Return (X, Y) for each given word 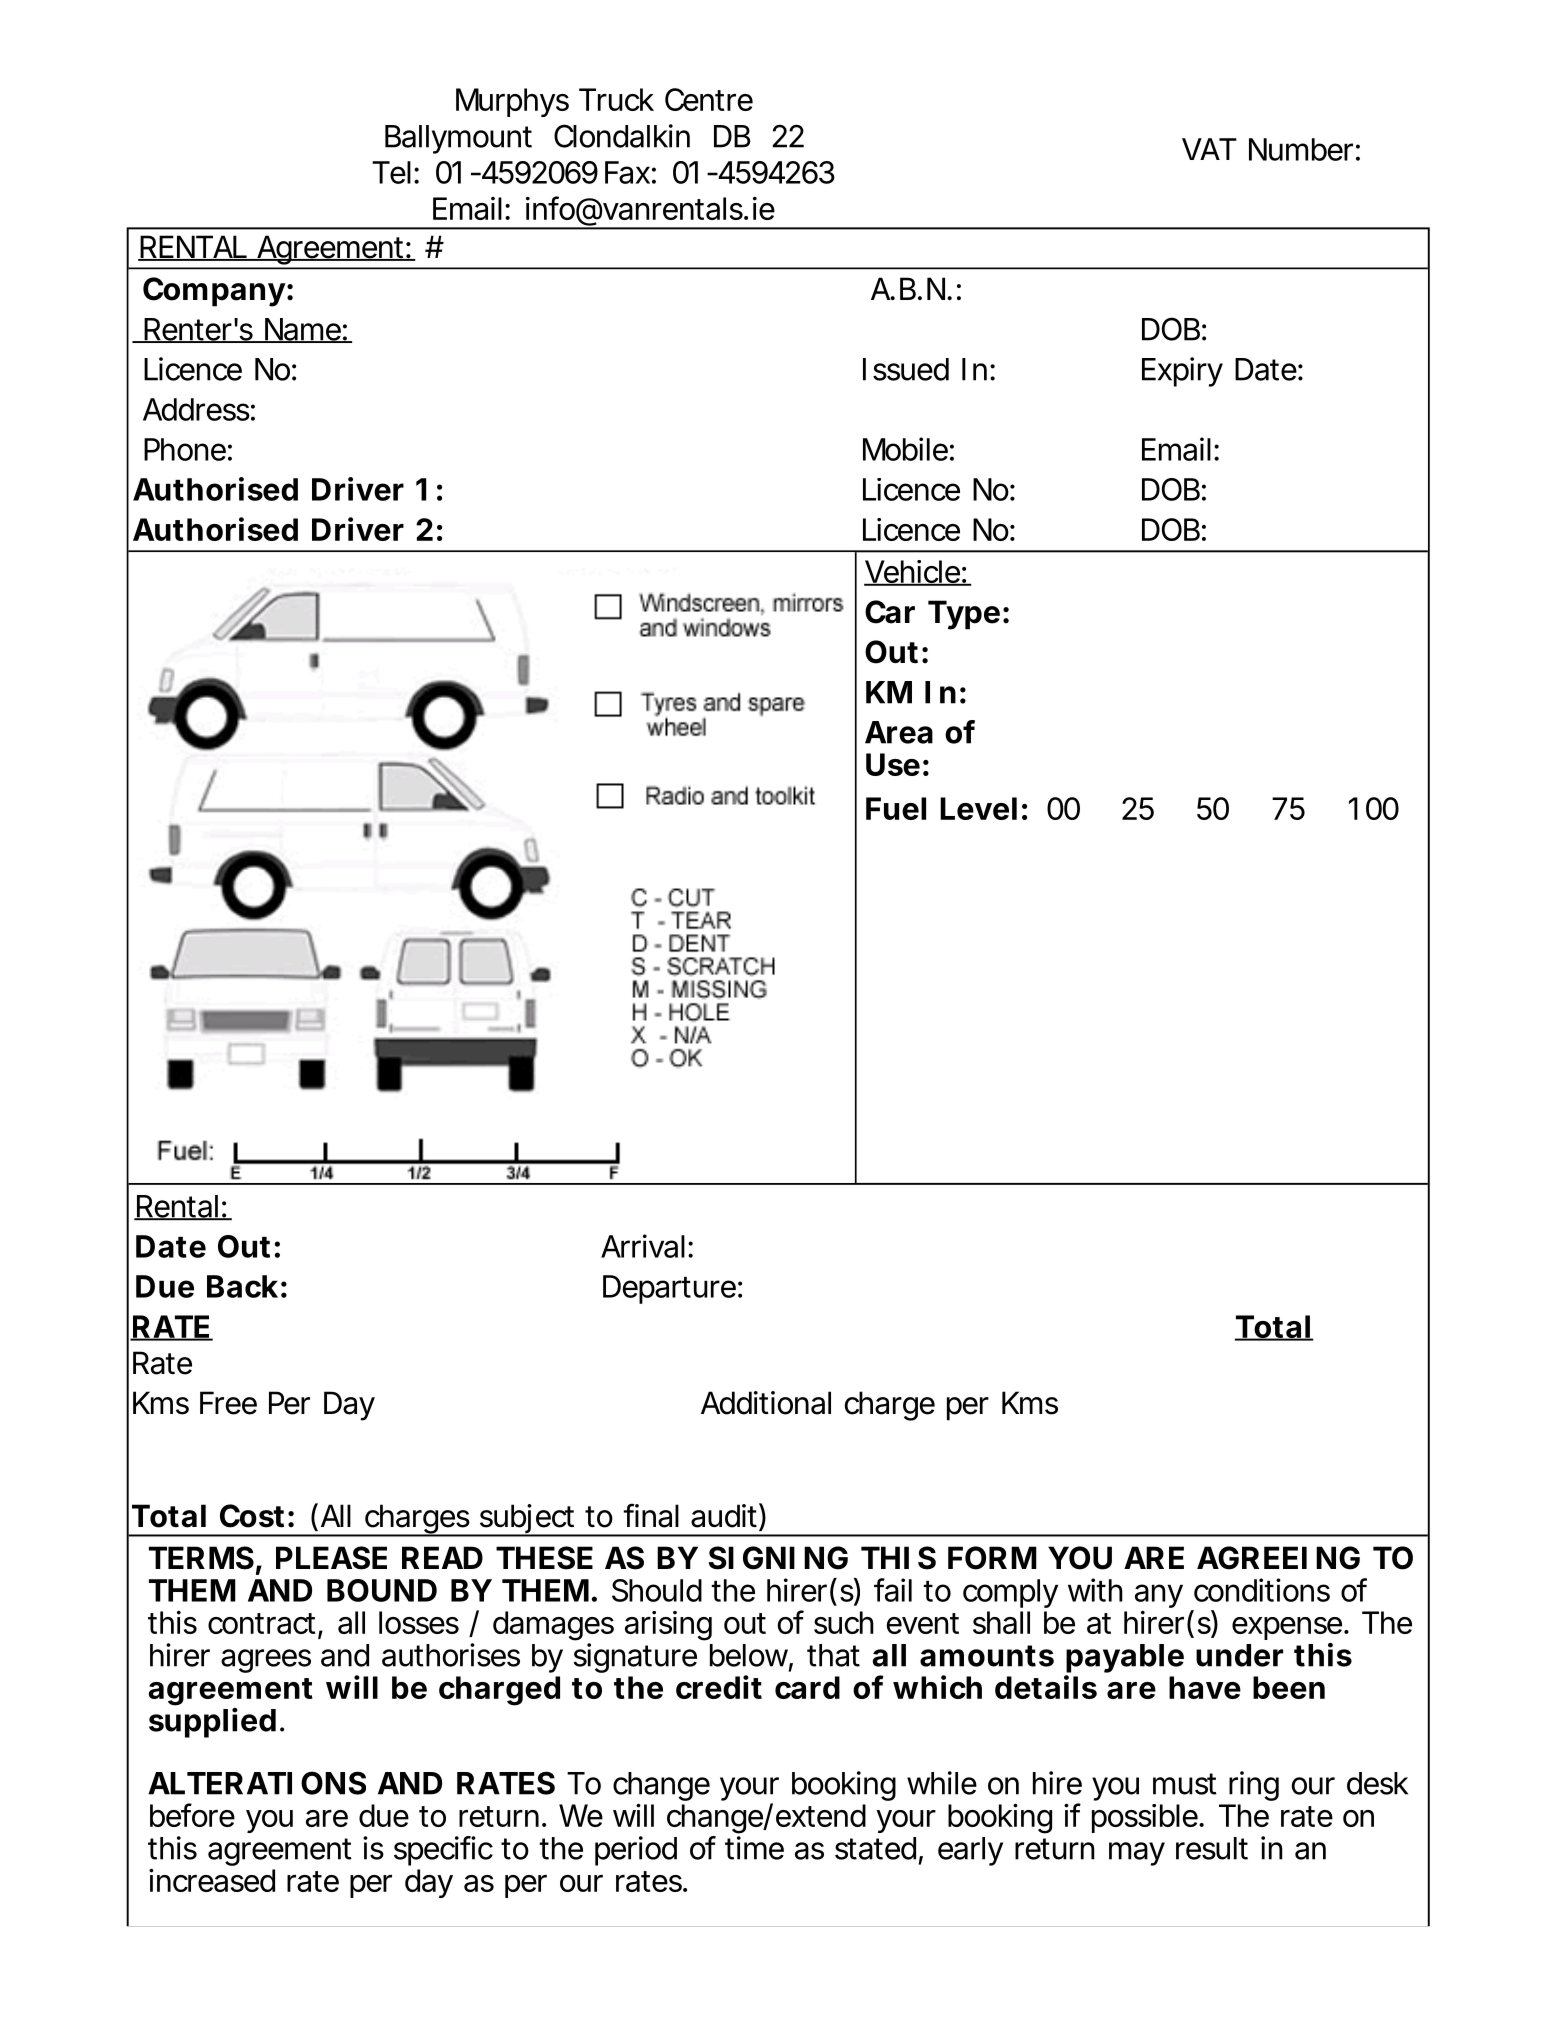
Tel (391, 172)
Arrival (643, 1246)
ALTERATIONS (257, 1783)
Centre (709, 99)
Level (978, 808)
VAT (1209, 149)
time (754, 1848)
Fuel (896, 808)
